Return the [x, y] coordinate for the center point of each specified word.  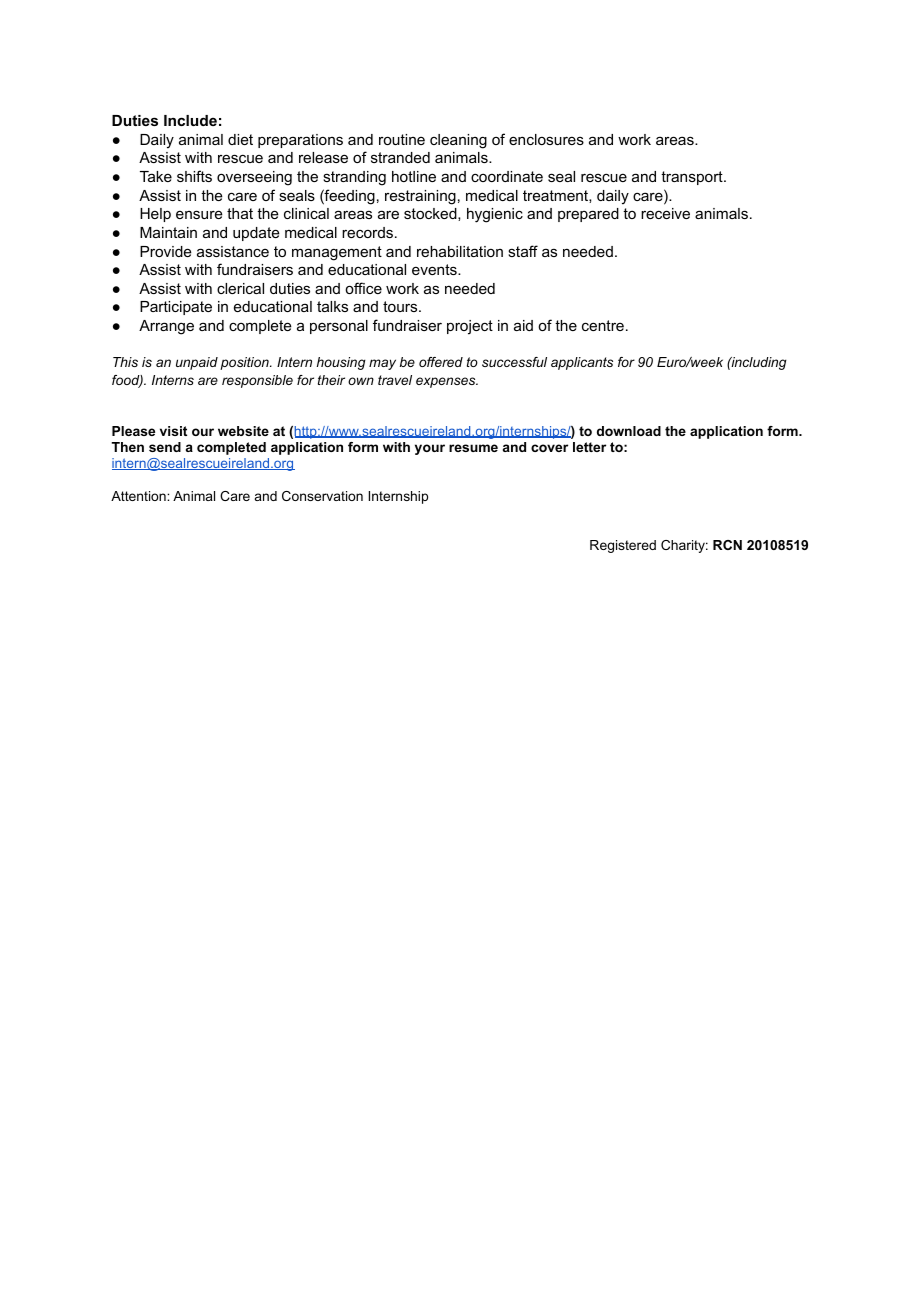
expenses [447, 382]
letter [589, 447]
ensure [199, 214]
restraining [420, 197]
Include [190, 120]
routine [402, 139]
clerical [240, 288]
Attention [139, 496]
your [430, 449]
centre [603, 325]
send [165, 447]
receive [665, 213]
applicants [582, 363]
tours [401, 306]
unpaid [197, 363]
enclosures [546, 139]
